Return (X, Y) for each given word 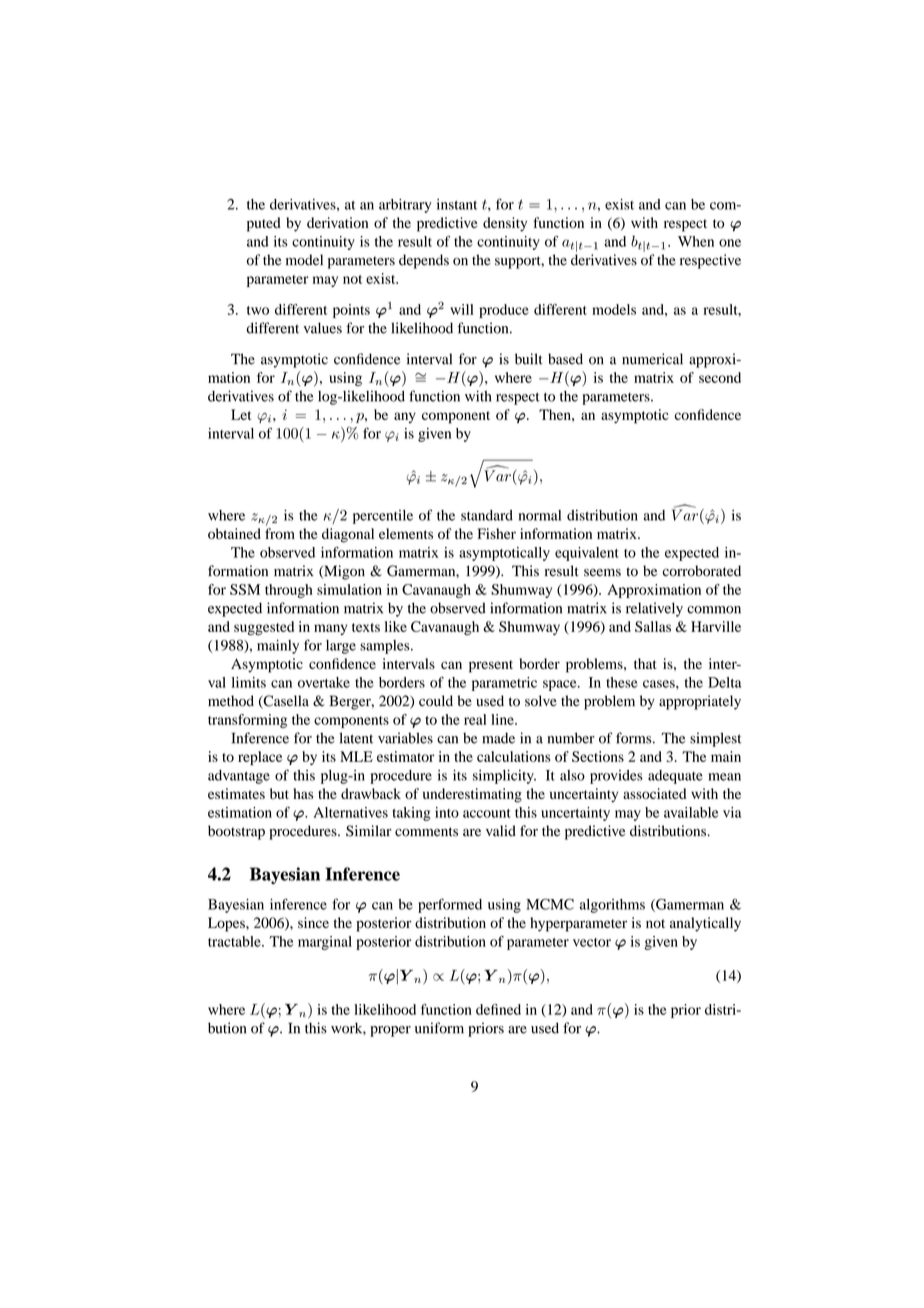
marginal (325, 943)
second (720, 377)
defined (498, 1009)
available (691, 812)
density (505, 224)
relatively (654, 609)
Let (241, 414)
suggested (264, 628)
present (491, 666)
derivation (337, 222)
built (529, 359)
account (487, 813)
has (303, 793)
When (696, 241)
